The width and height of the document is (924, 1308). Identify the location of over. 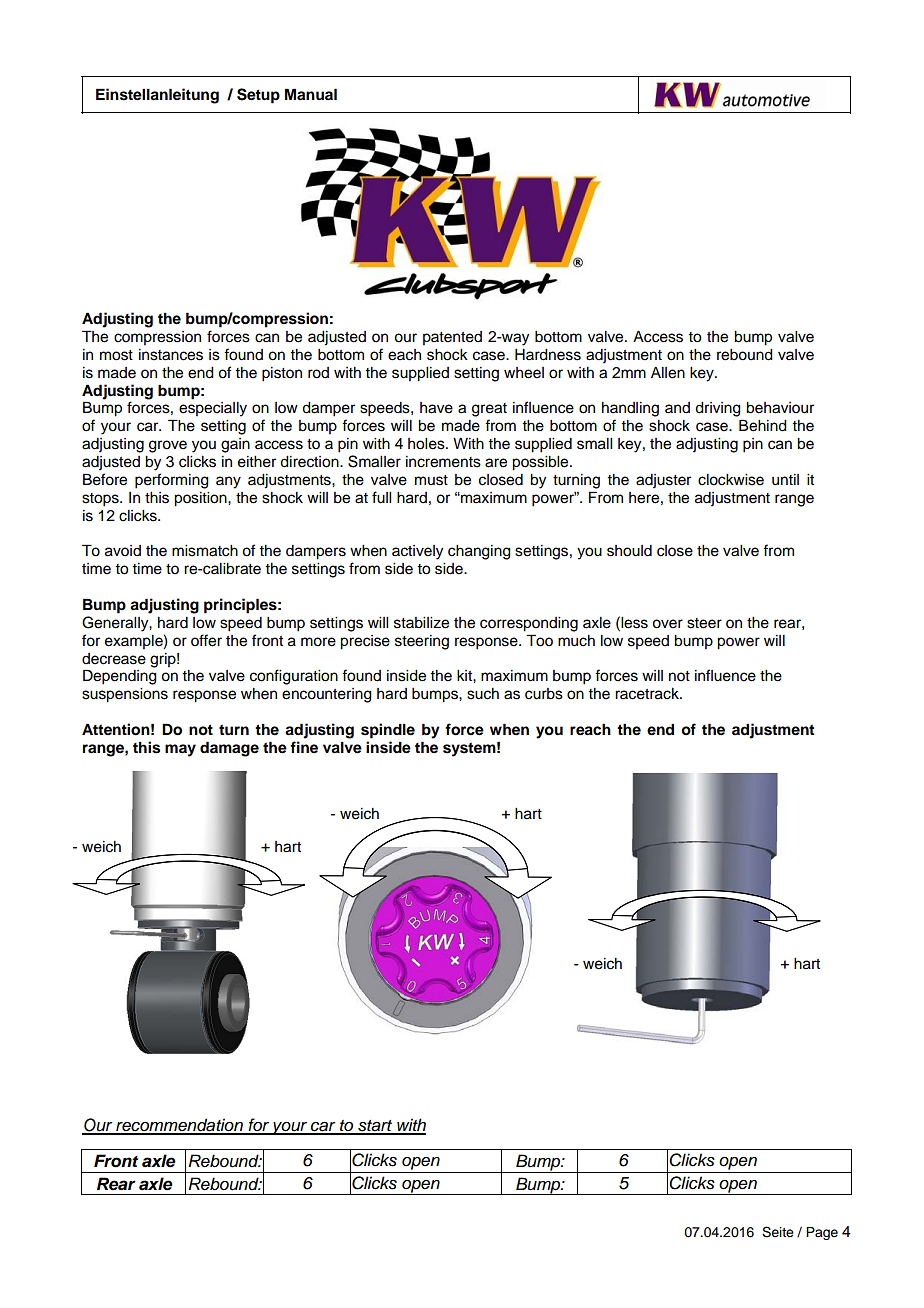
(667, 624).
